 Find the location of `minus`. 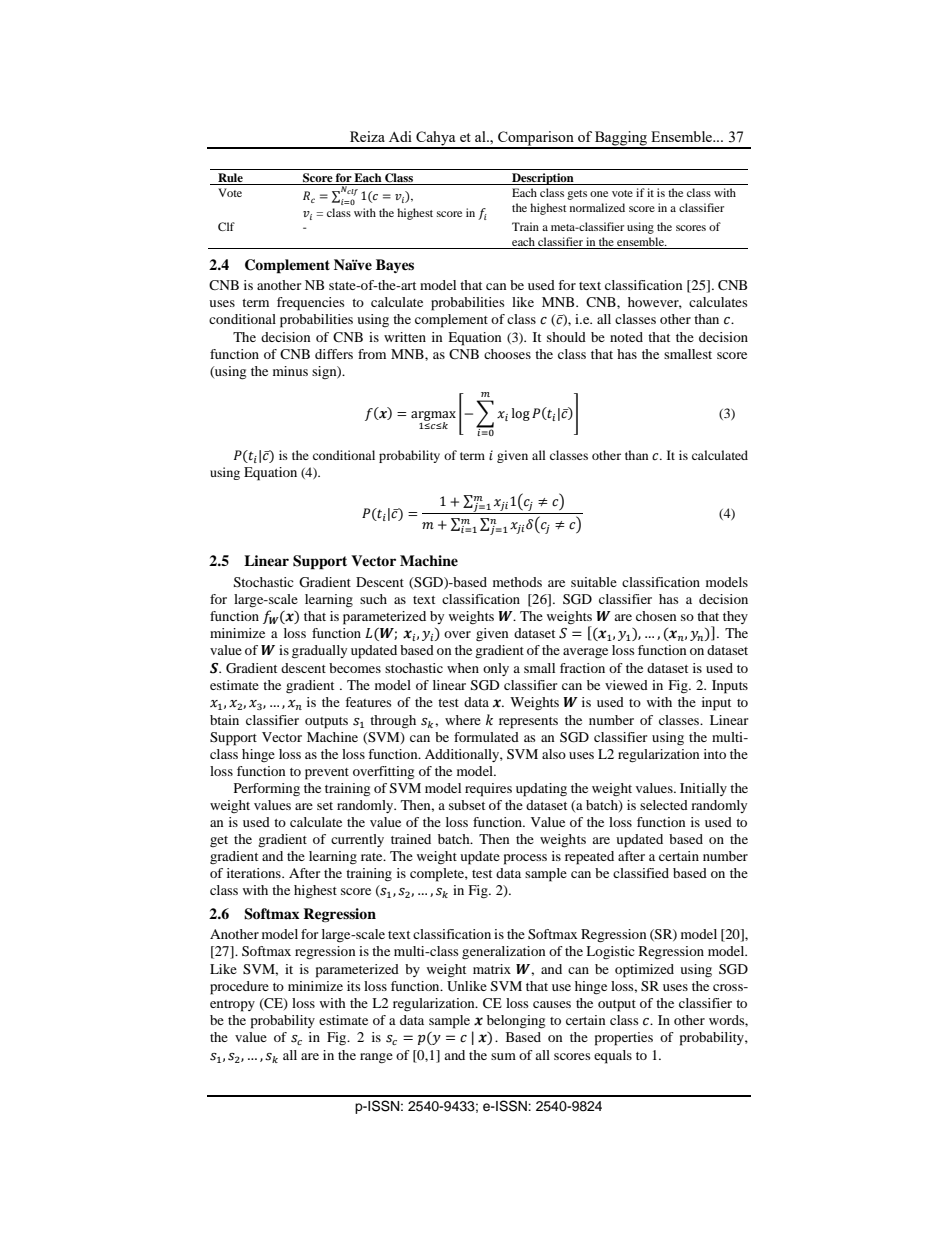

minus is located at coordinates (290, 371).
